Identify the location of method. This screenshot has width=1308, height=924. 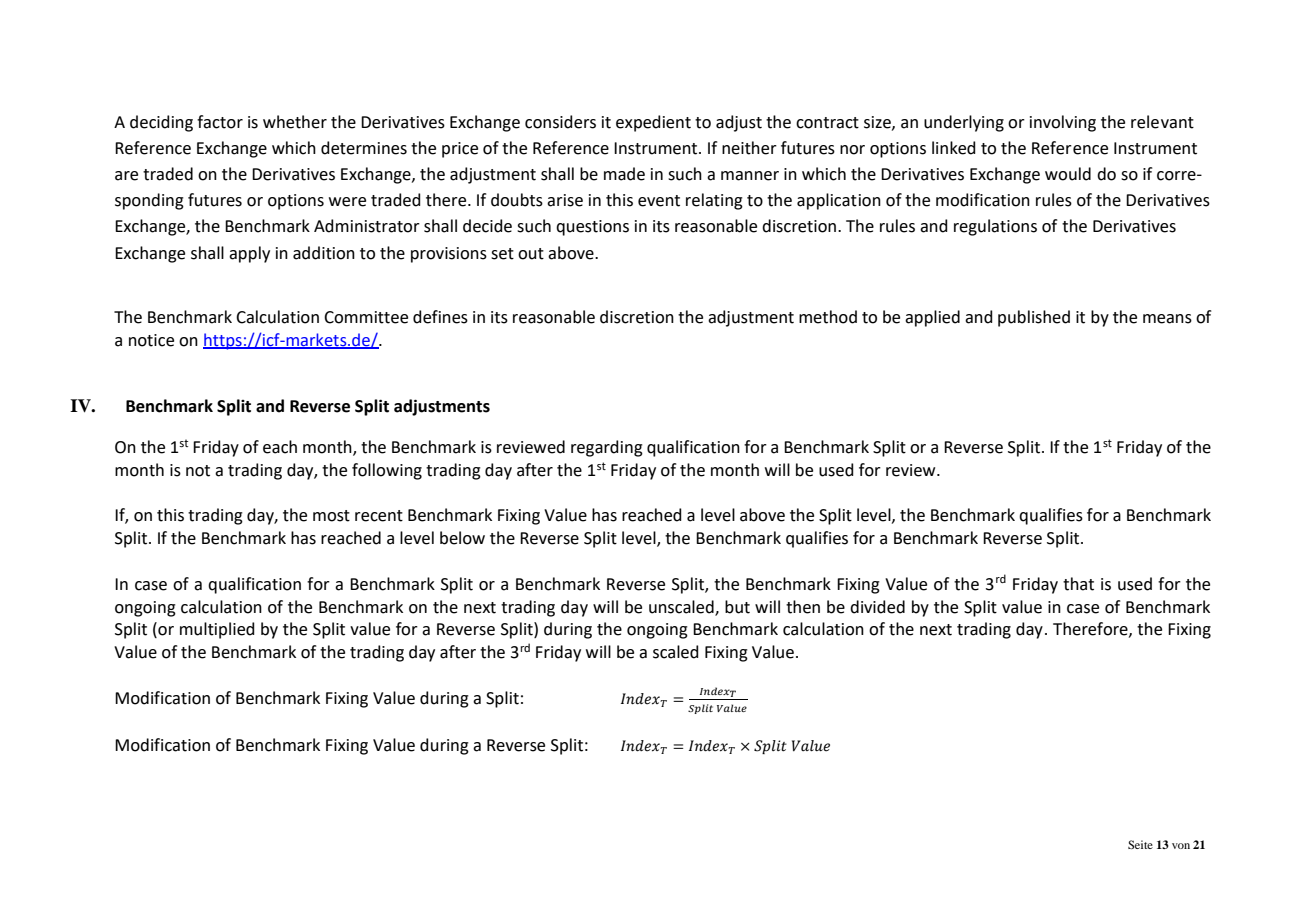
(828, 317).
